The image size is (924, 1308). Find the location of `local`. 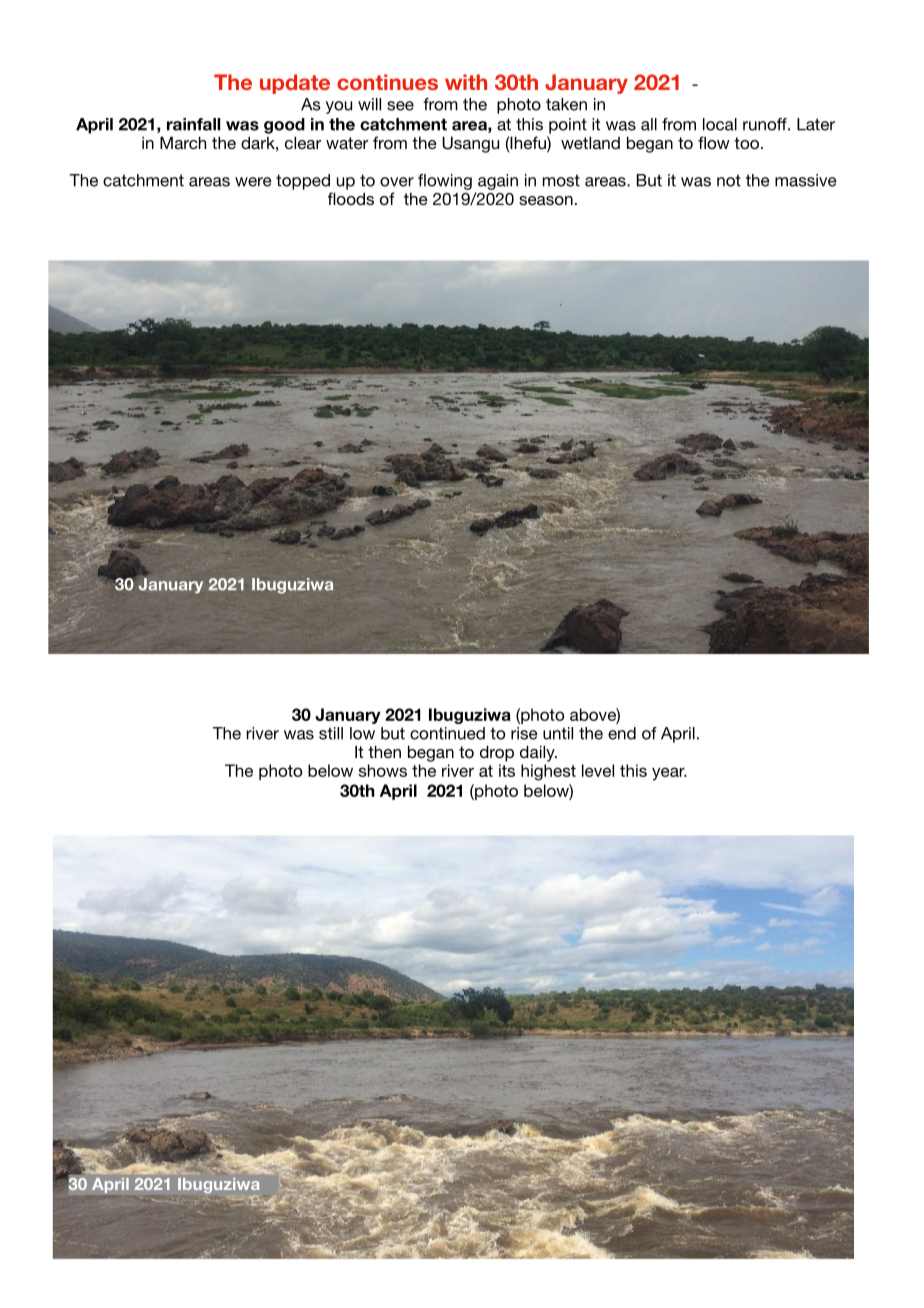

local is located at coordinates (720, 124).
